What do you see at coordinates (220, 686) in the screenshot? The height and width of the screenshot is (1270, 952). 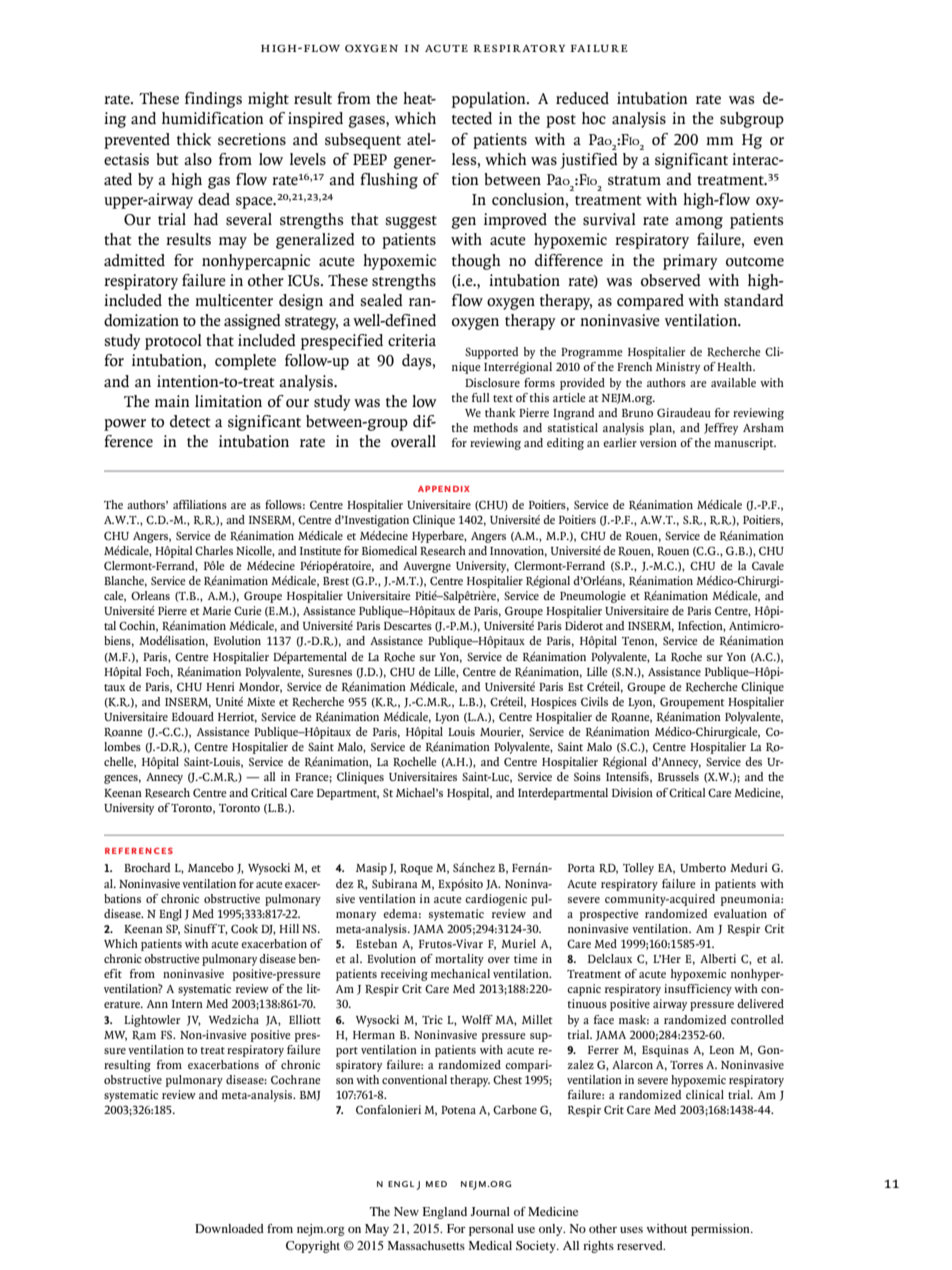 I see `Henri` at bounding box center [220, 686].
